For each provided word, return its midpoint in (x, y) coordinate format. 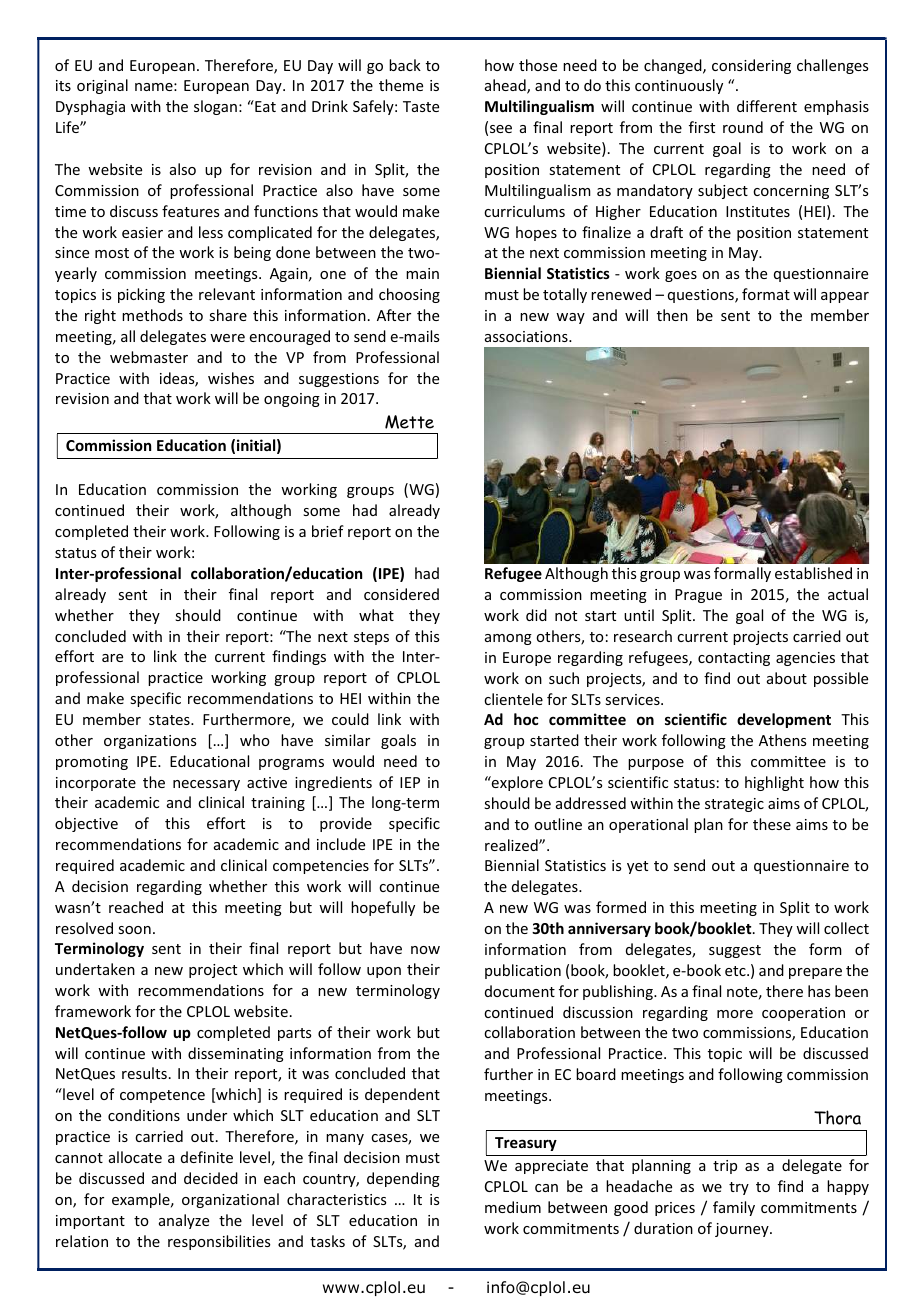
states (170, 720)
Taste (421, 106)
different (767, 106)
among (508, 639)
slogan (215, 107)
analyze (184, 1221)
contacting (734, 659)
